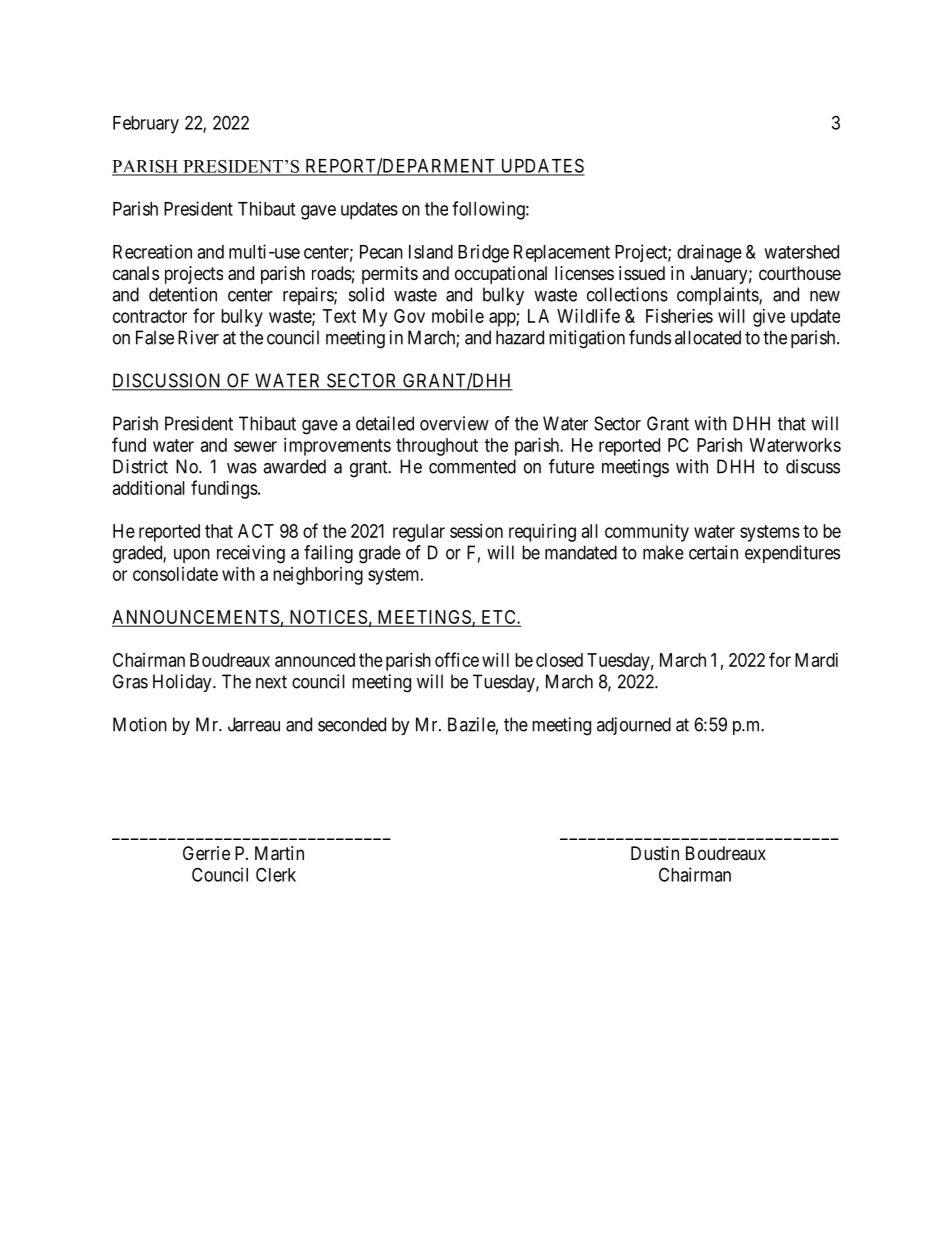 This page has height=1233, width=952. I want to click on Bridge, so click(483, 253).
